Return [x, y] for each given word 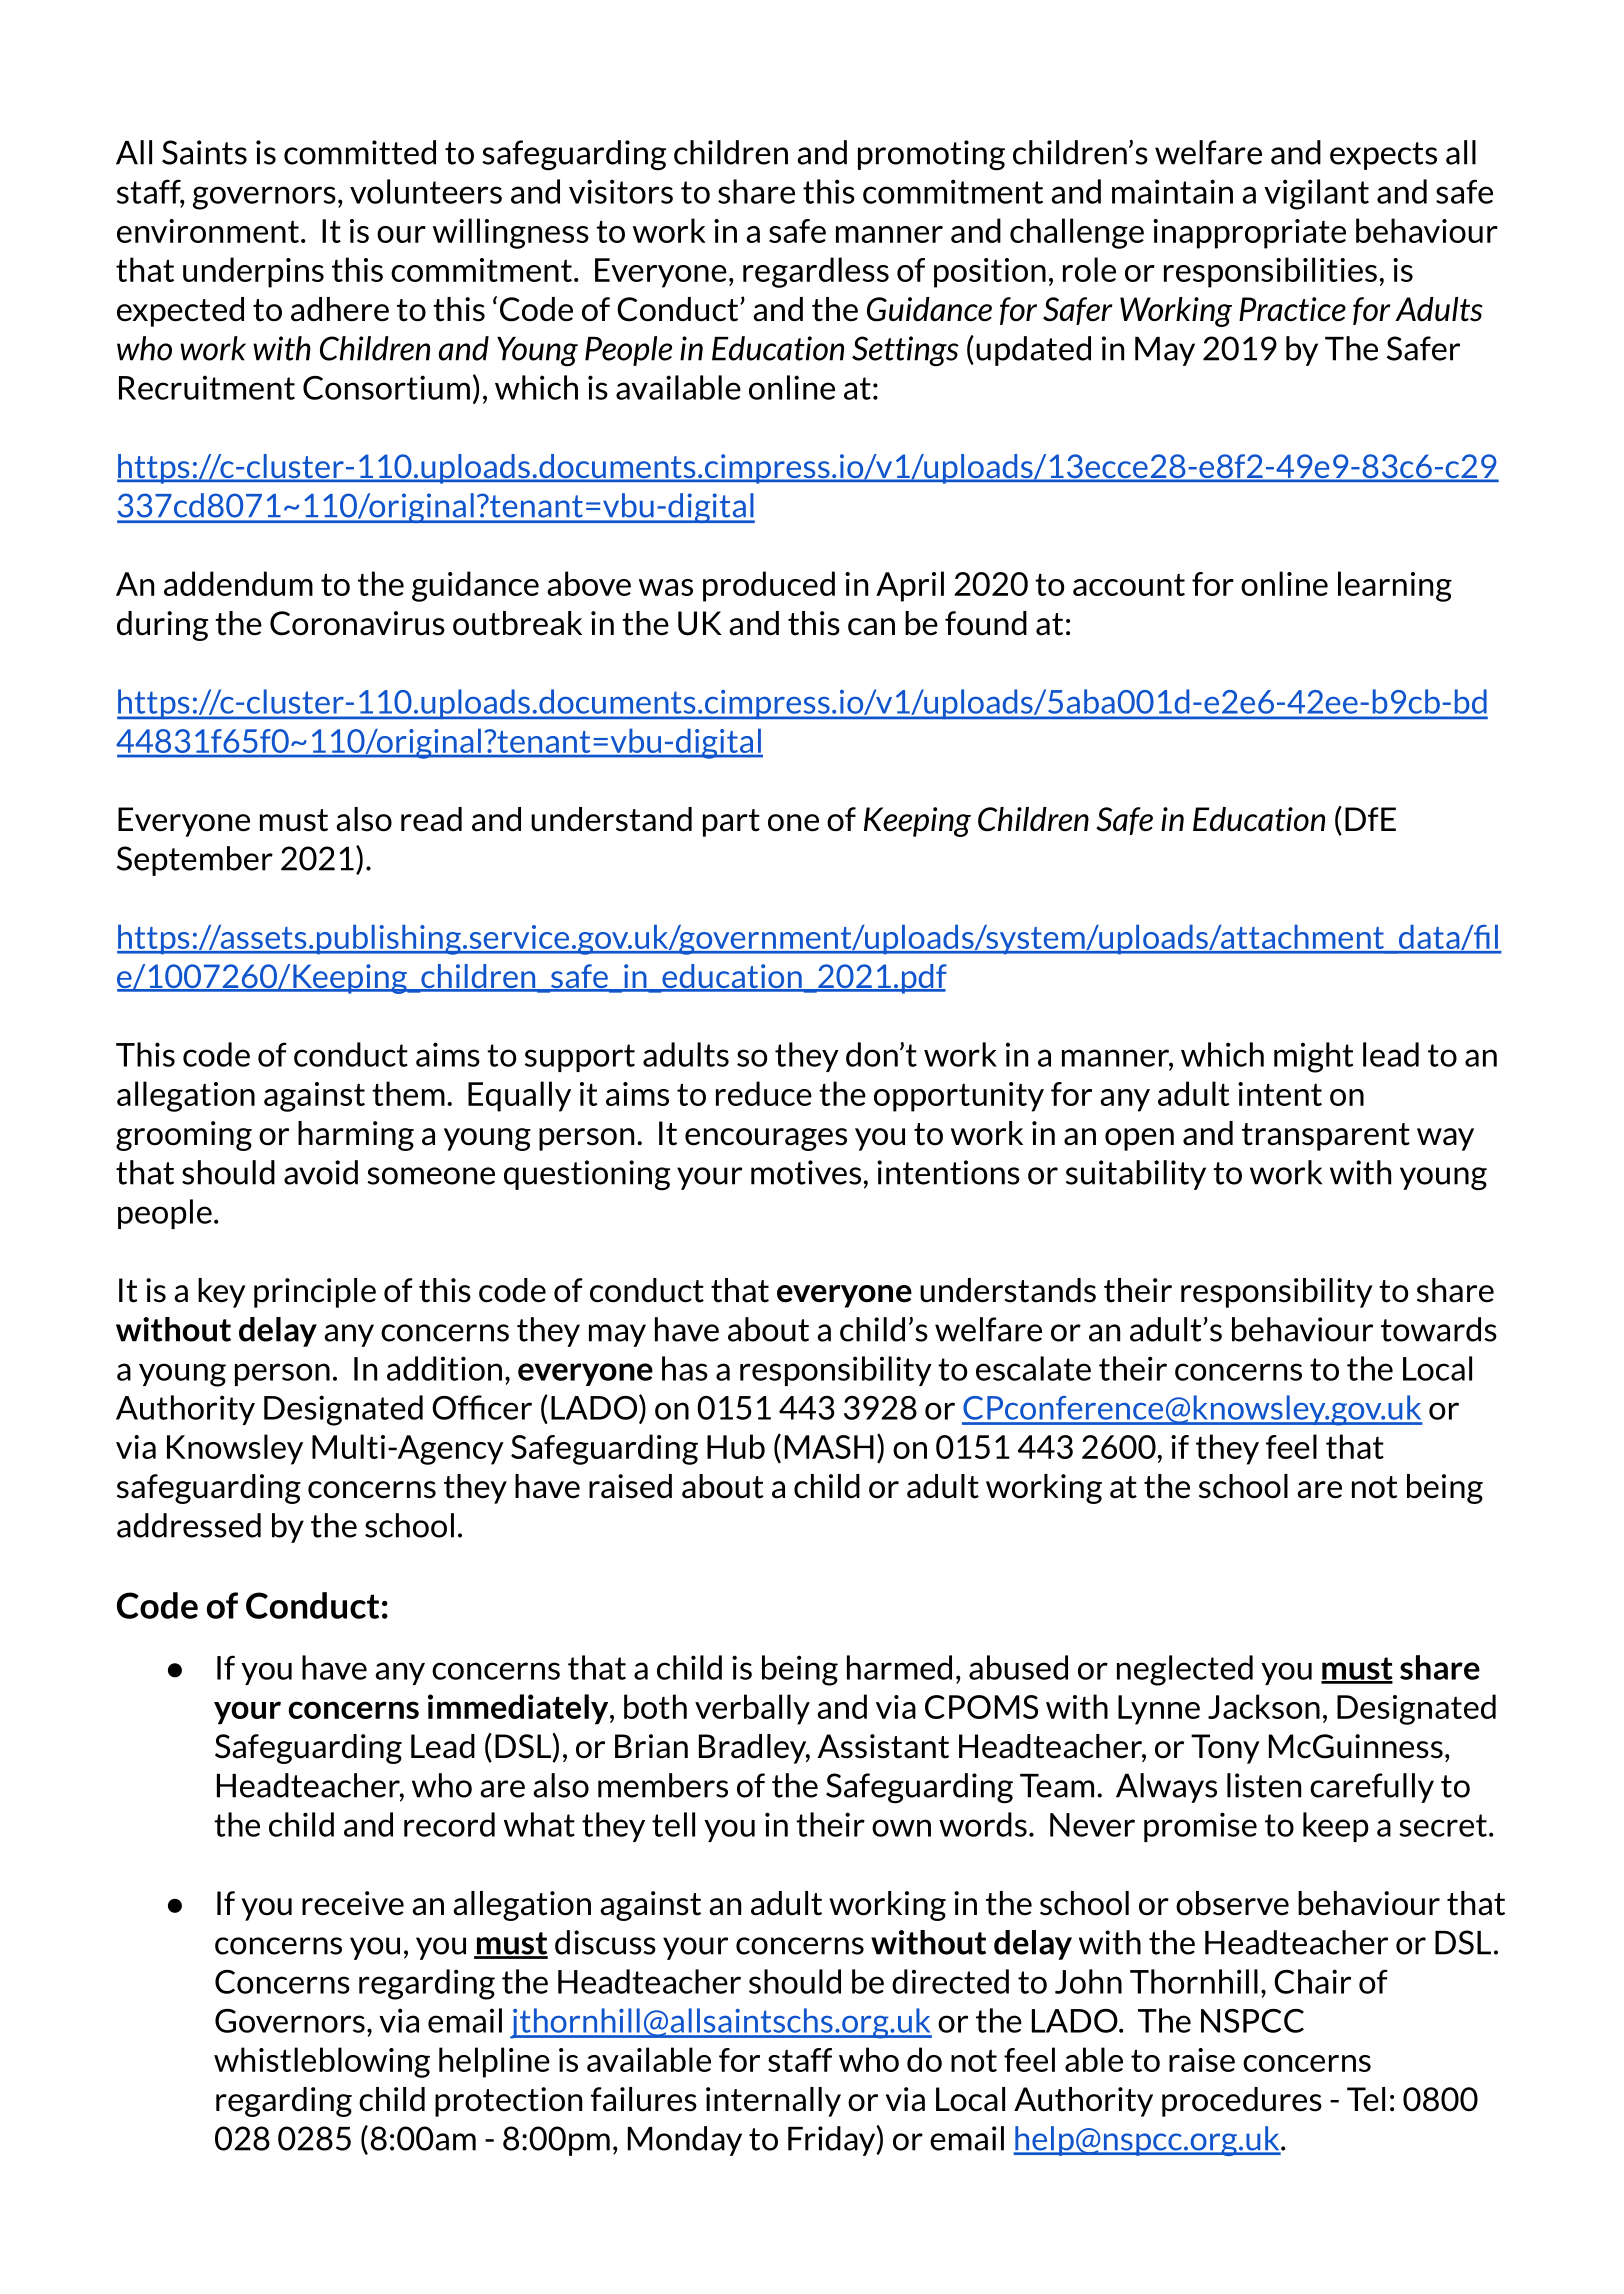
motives [806, 1172]
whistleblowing [322, 2062]
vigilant [1316, 194]
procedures [1242, 2102]
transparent [1326, 1137]
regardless [816, 272]
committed [360, 152]
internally [773, 2102]
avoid [321, 1172]
